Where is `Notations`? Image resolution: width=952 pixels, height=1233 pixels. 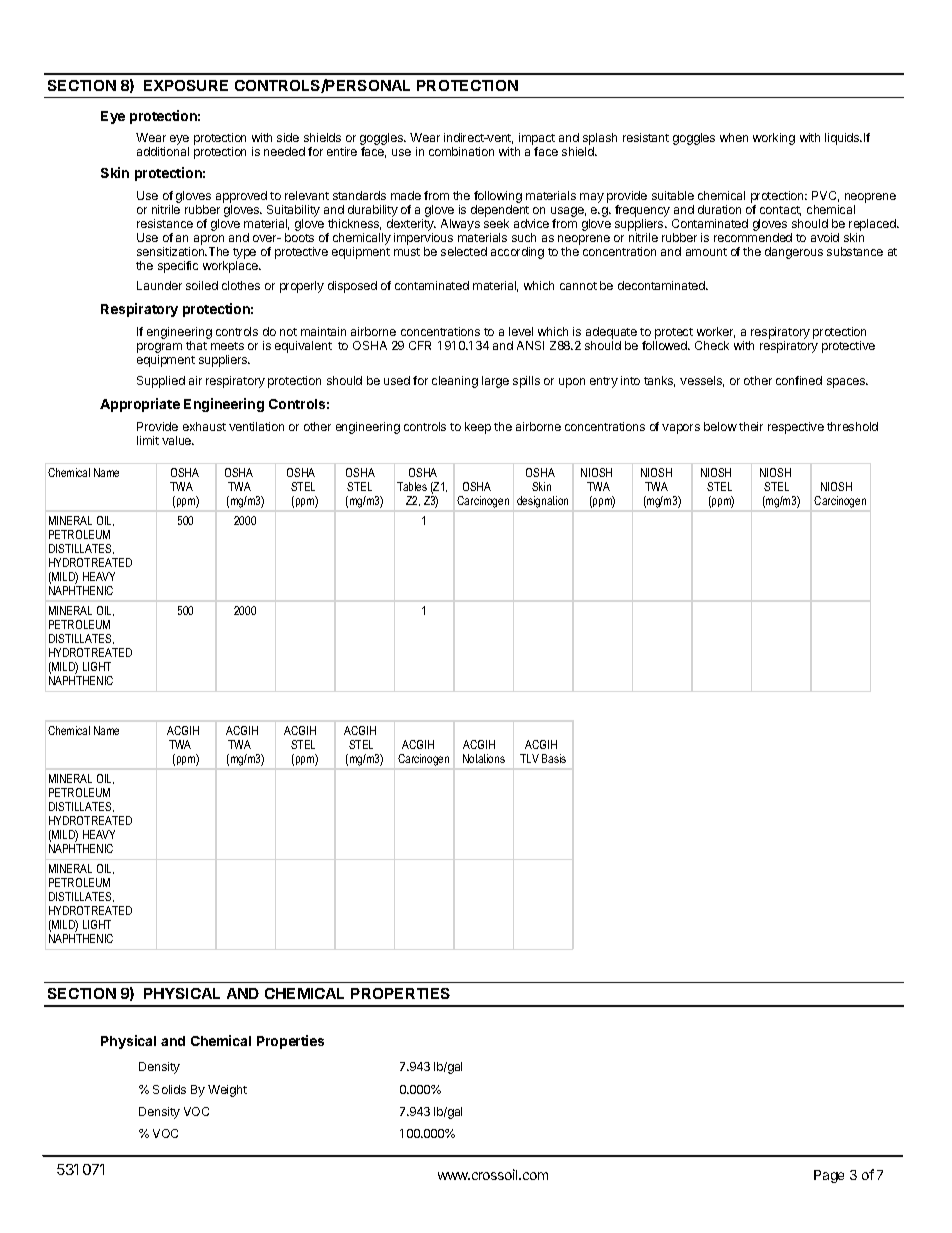 Notations is located at coordinates (484, 758).
